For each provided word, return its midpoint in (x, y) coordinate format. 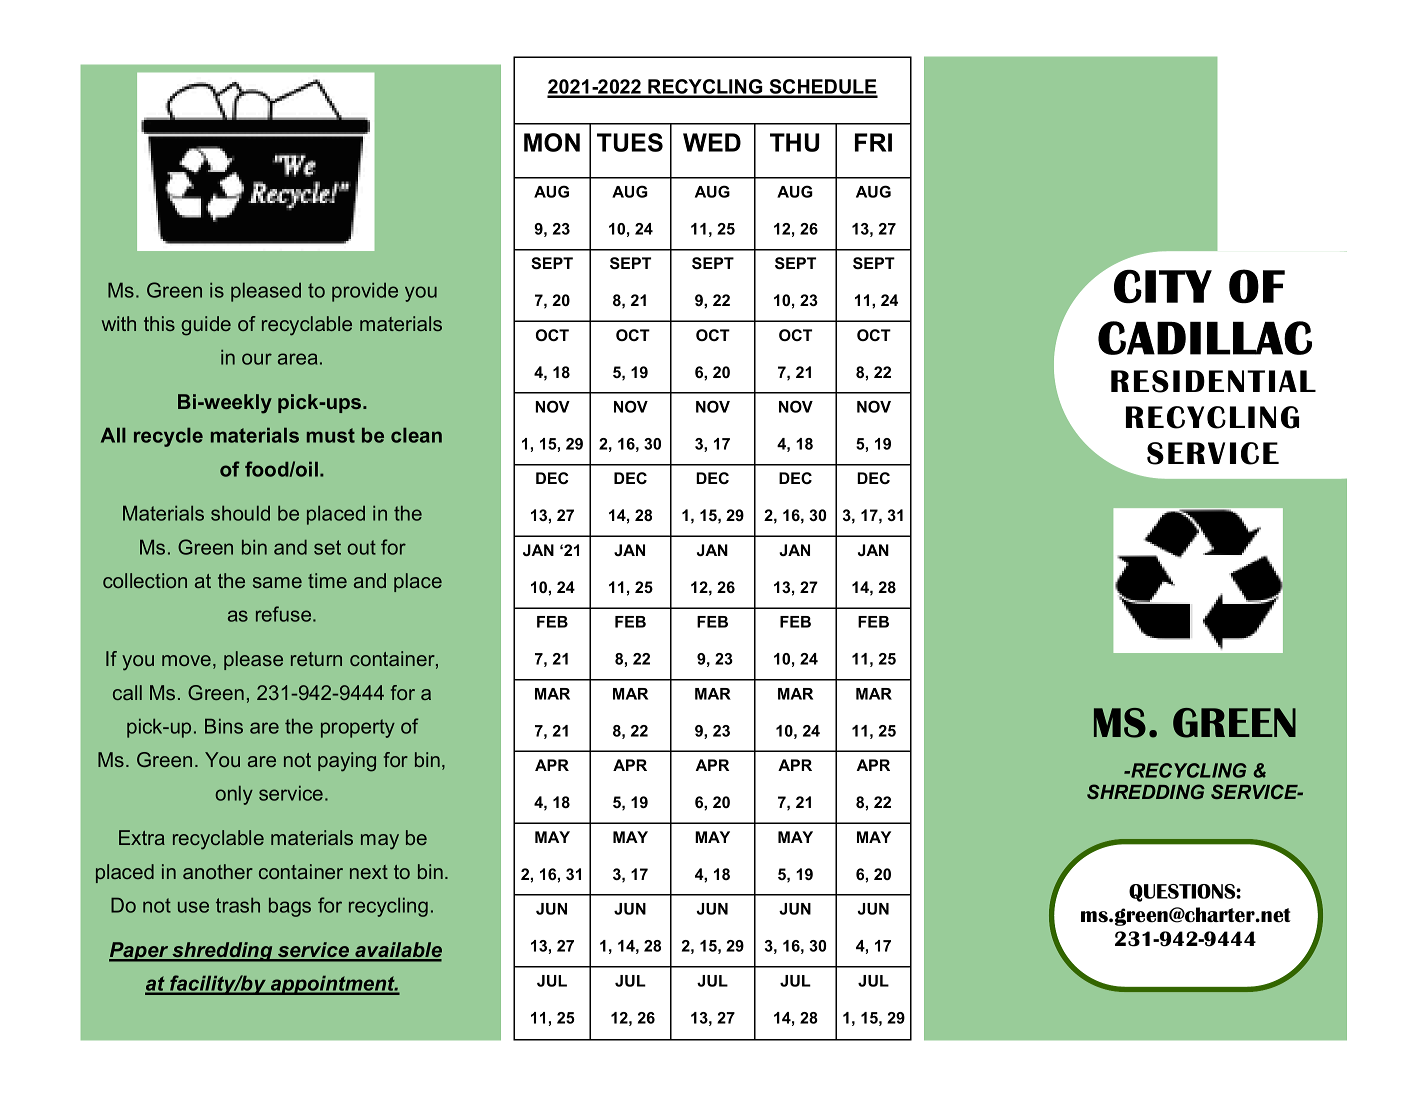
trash (238, 905)
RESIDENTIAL (1213, 381)
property (358, 728)
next (369, 872)
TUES (630, 142)
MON (552, 142)
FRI (873, 142)
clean (416, 435)
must (331, 435)
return (316, 659)
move (186, 660)
